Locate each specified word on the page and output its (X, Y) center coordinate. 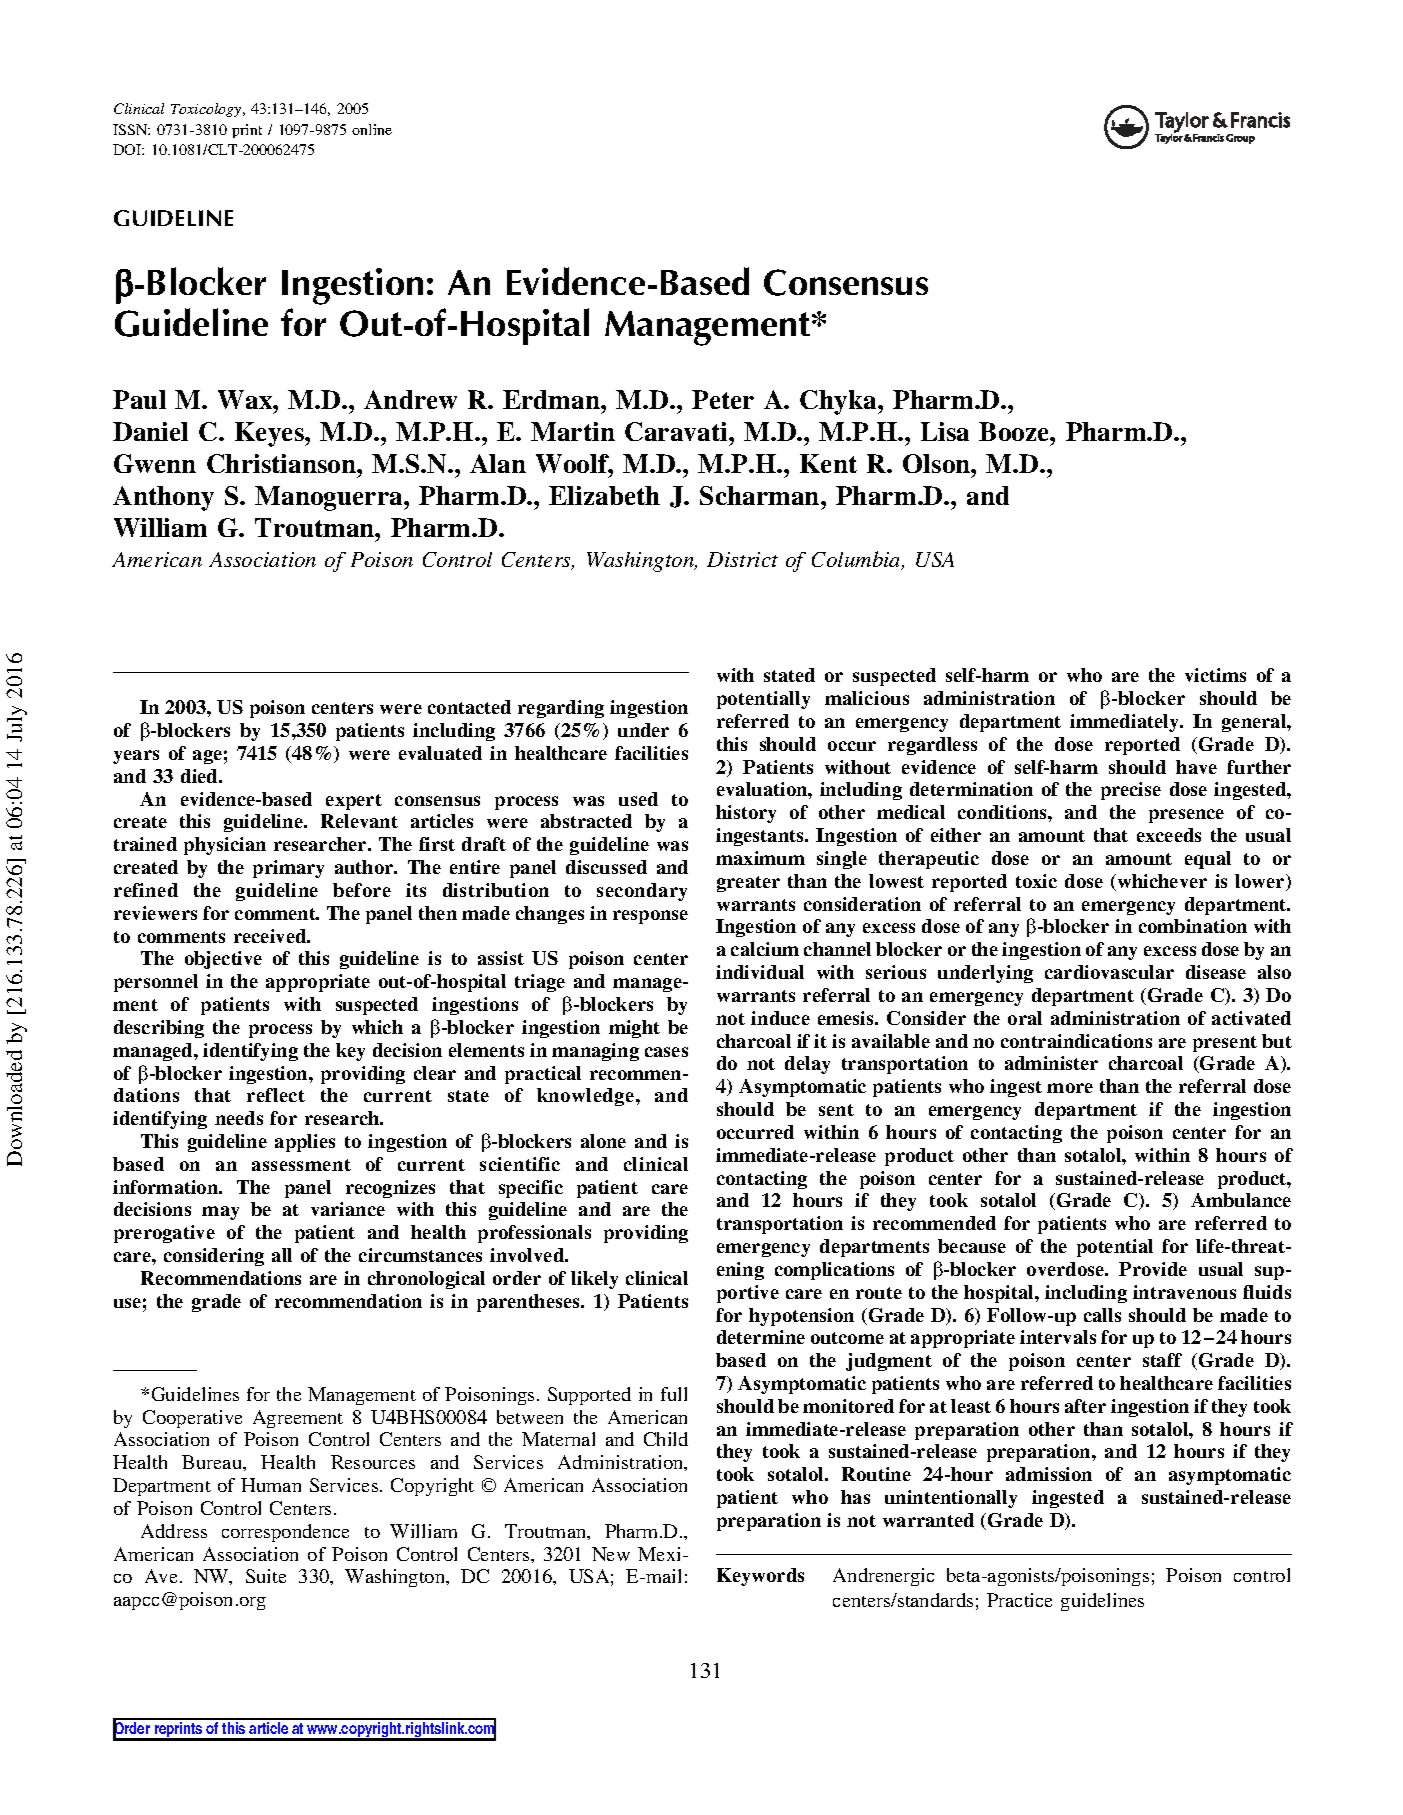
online (372, 129)
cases (666, 1052)
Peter (723, 399)
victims (1215, 675)
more (1070, 1088)
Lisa (945, 431)
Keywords (760, 1577)
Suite (266, 1576)
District (742, 559)
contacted (469, 707)
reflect (276, 1095)
